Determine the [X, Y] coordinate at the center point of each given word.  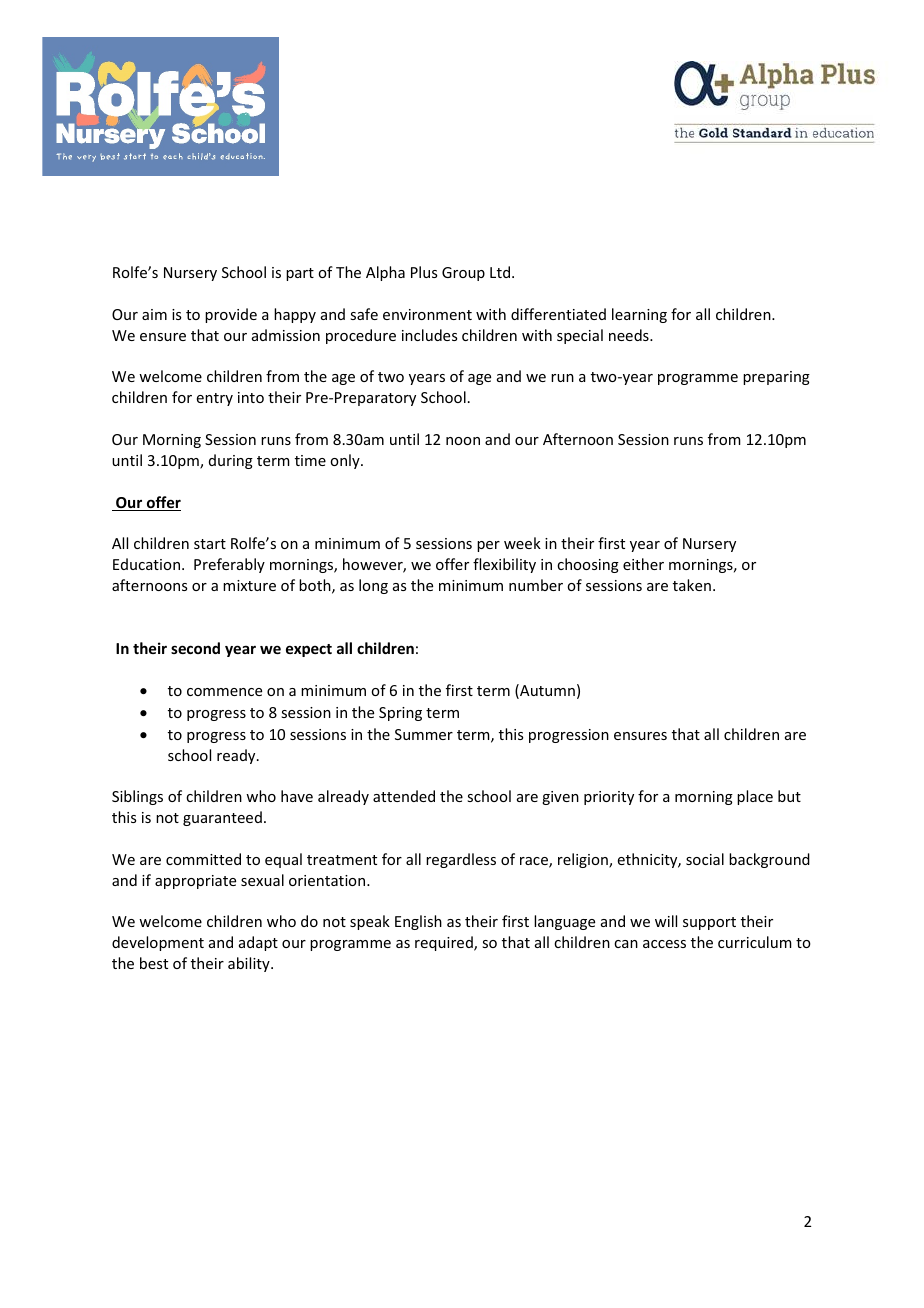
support [709, 923]
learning [639, 315]
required [445, 943]
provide [231, 315]
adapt [258, 943]
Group [463, 274]
